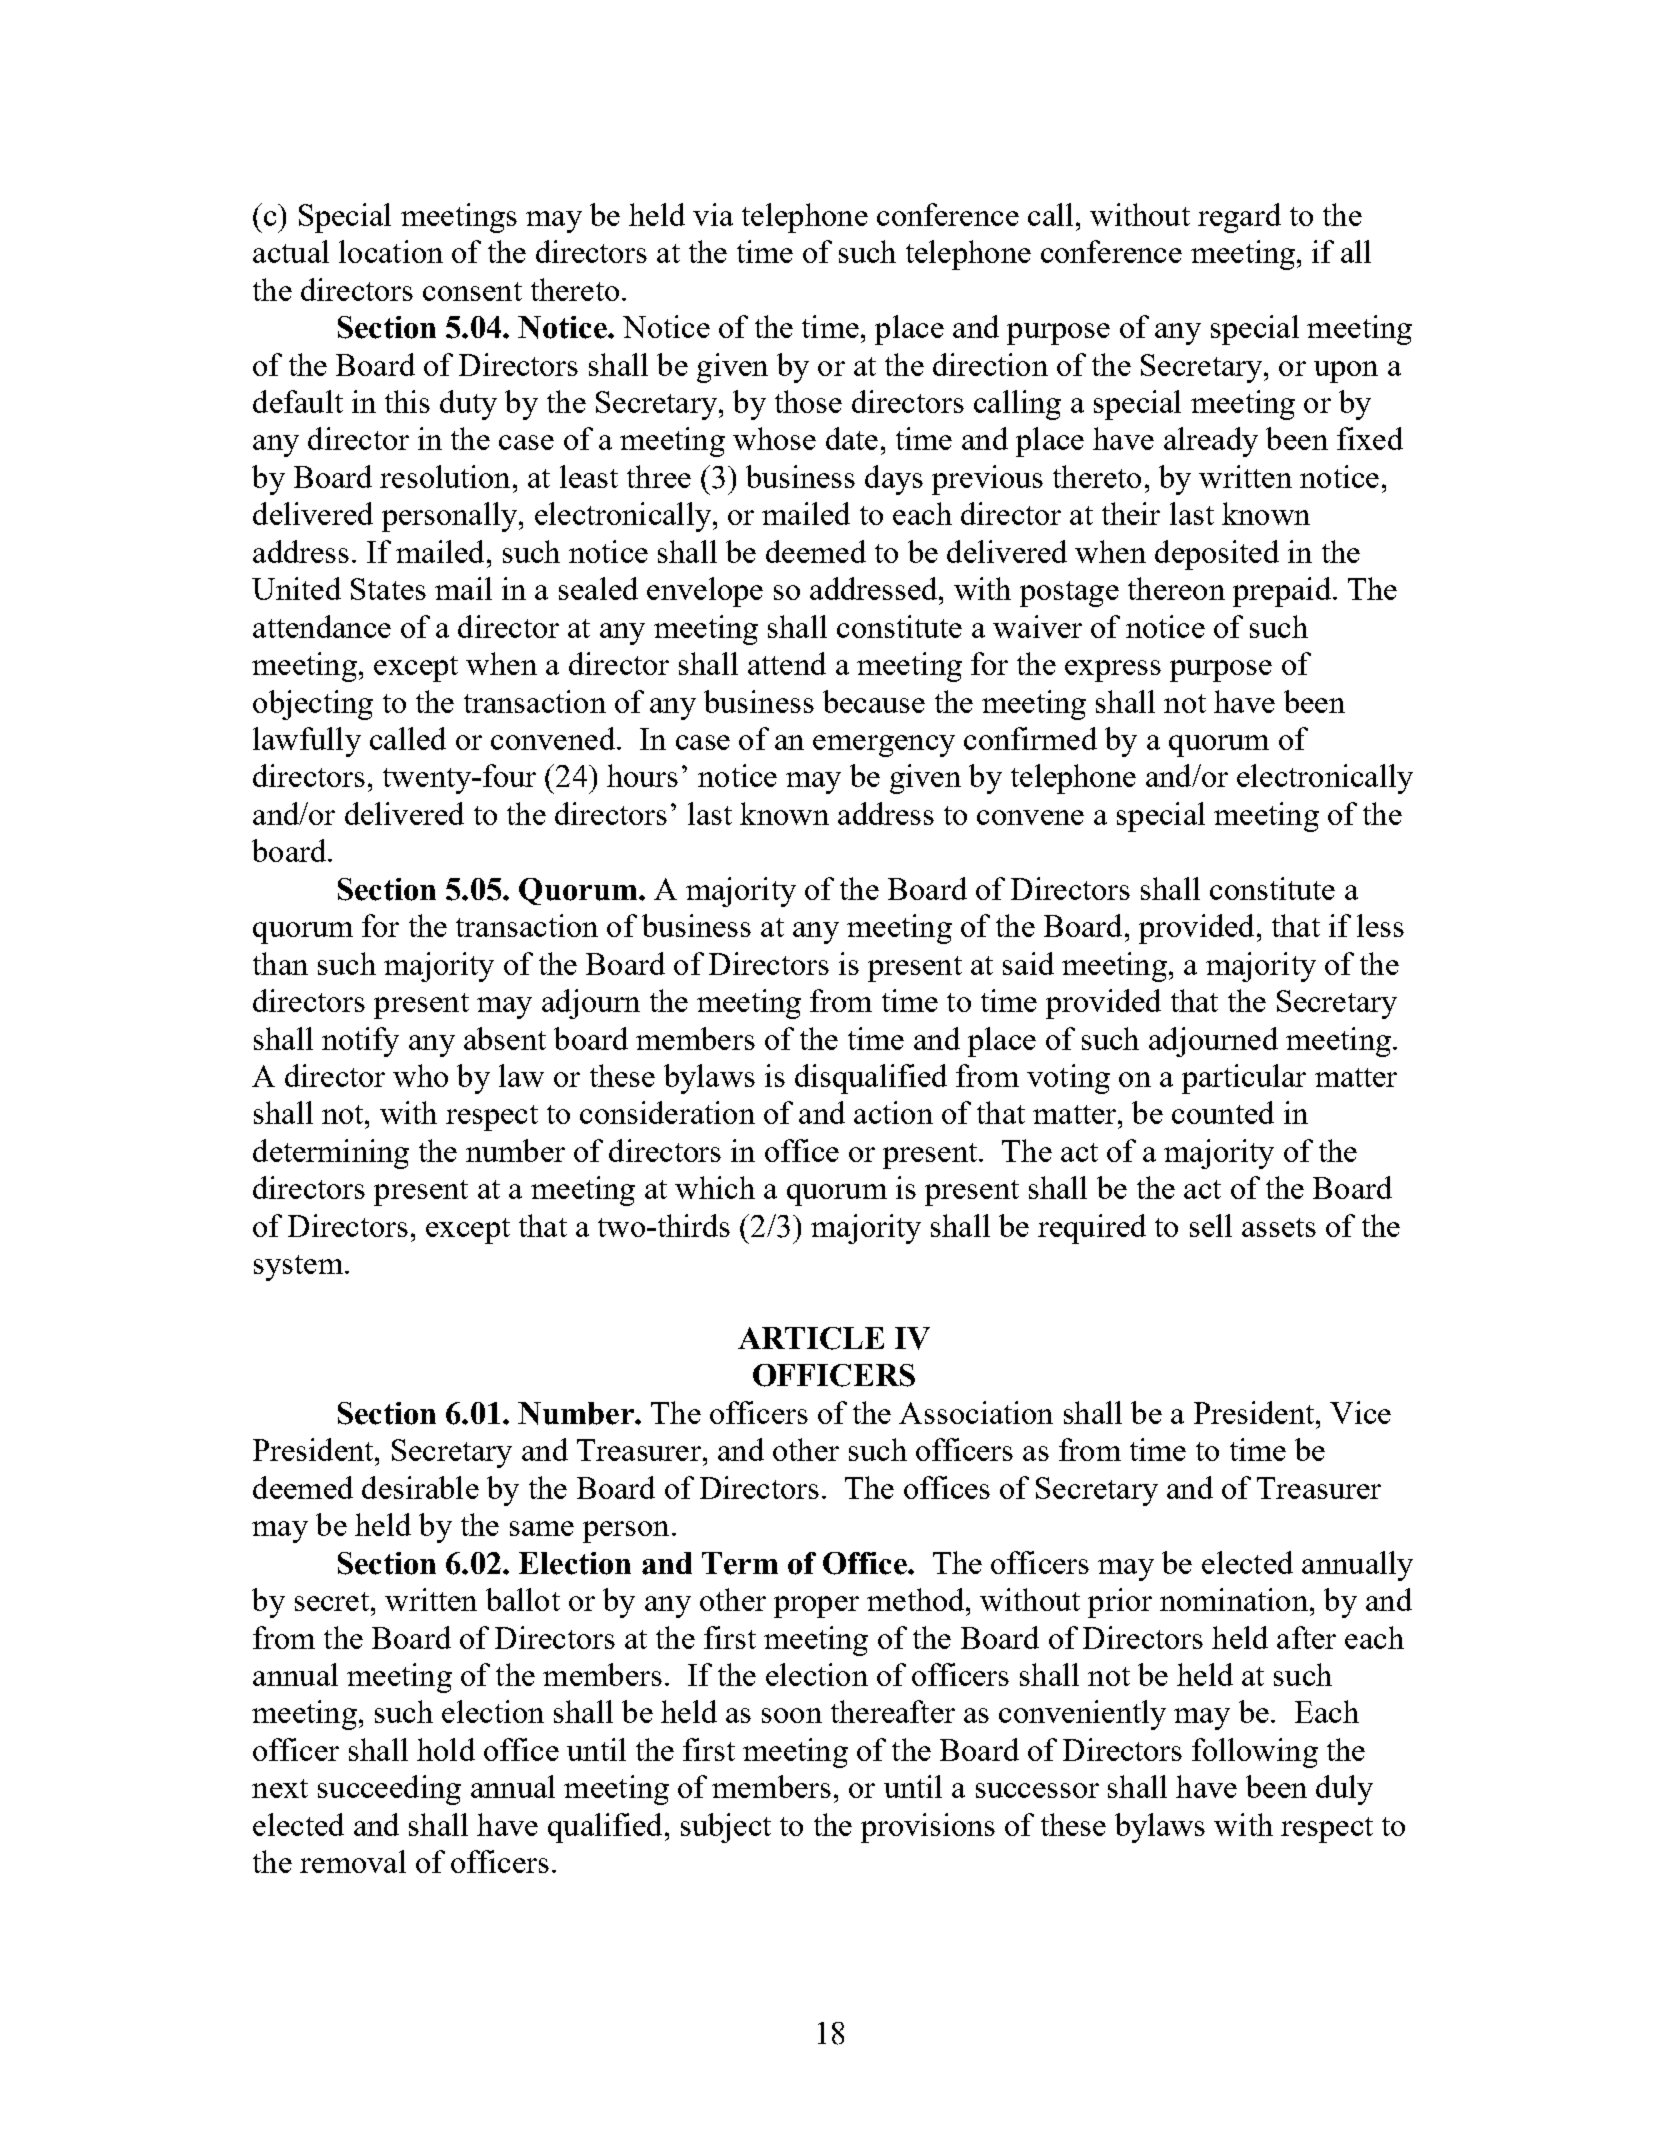 The height and width of the screenshot is (2149, 1660). I want to click on consideration, so click(667, 1112).
